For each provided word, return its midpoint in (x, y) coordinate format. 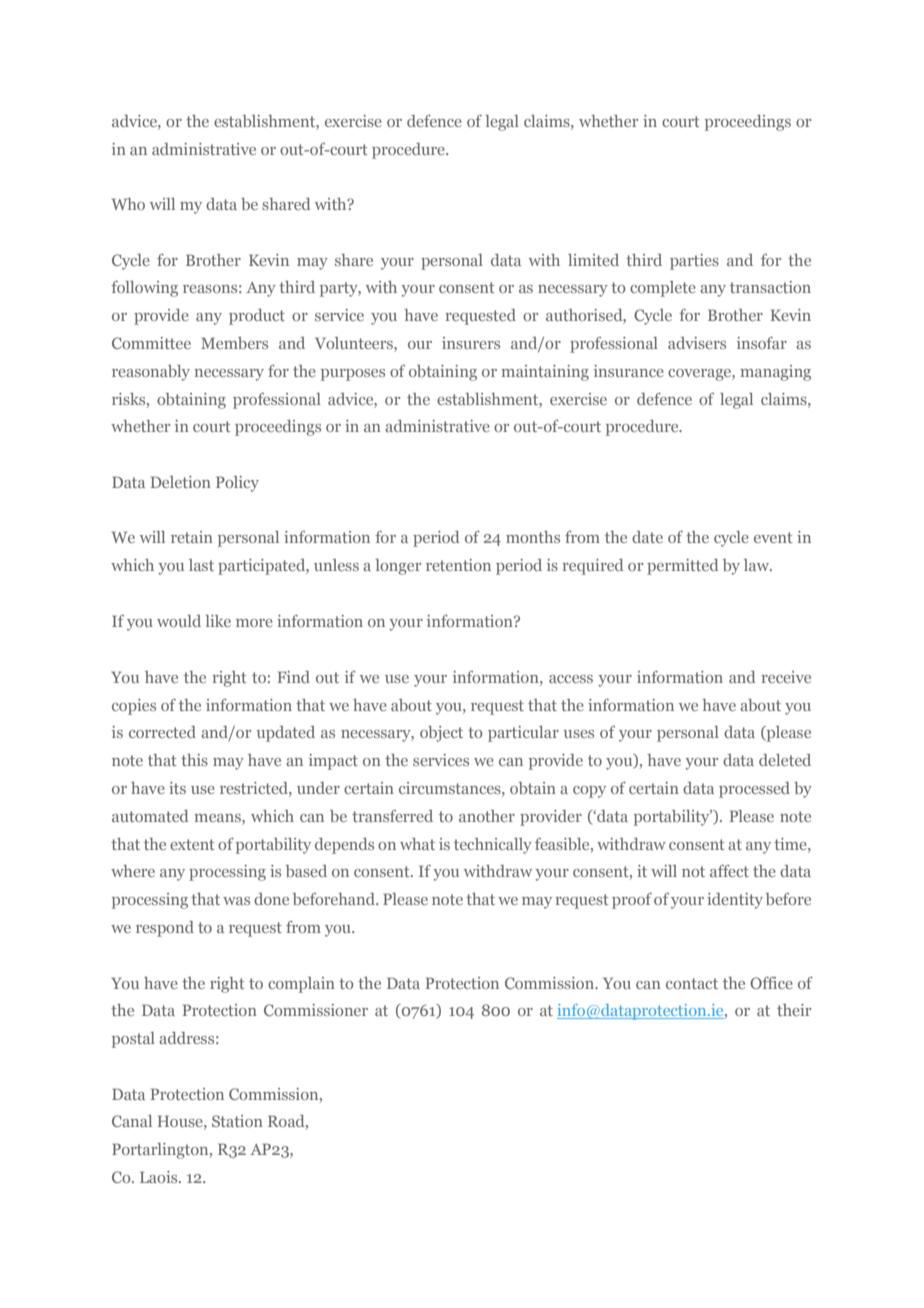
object (441, 734)
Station (237, 1121)
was (236, 901)
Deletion (180, 482)
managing (775, 373)
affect (729, 871)
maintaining (545, 373)
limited (593, 260)
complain (301, 985)
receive (786, 677)
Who (128, 204)
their (794, 1010)
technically (493, 846)
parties (694, 262)
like (218, 621)
